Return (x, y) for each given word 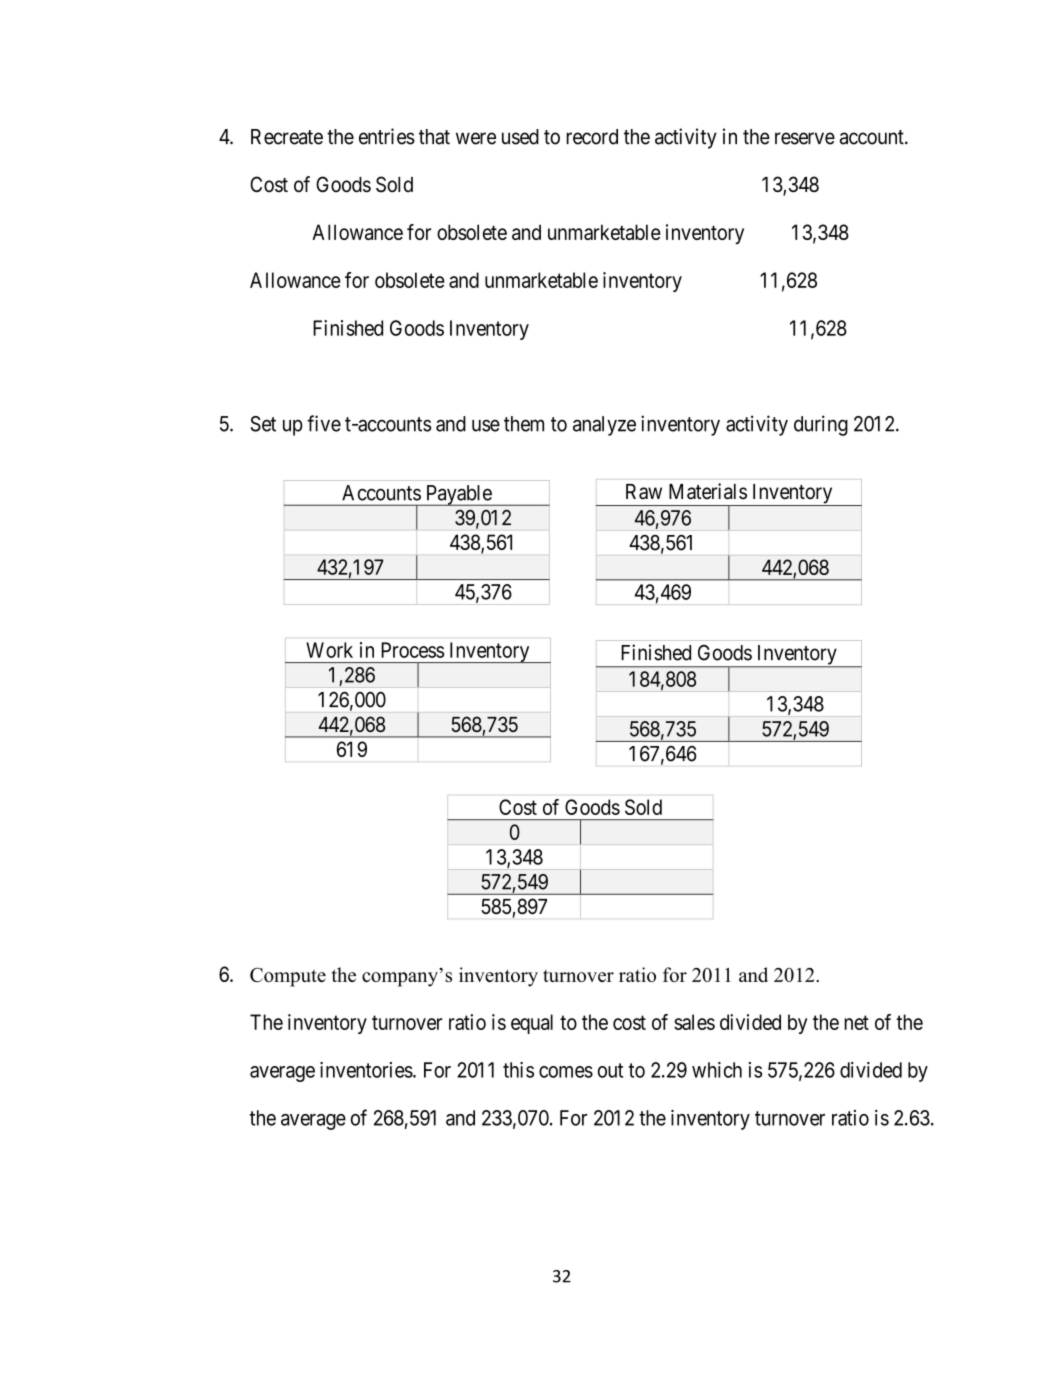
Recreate (287, 137)
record (592, 137)
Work (329, 650)
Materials (708, 491)
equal (532, 1024)
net (856, 1022)
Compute (288, 977)
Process (412, 650)
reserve (805, 138)
